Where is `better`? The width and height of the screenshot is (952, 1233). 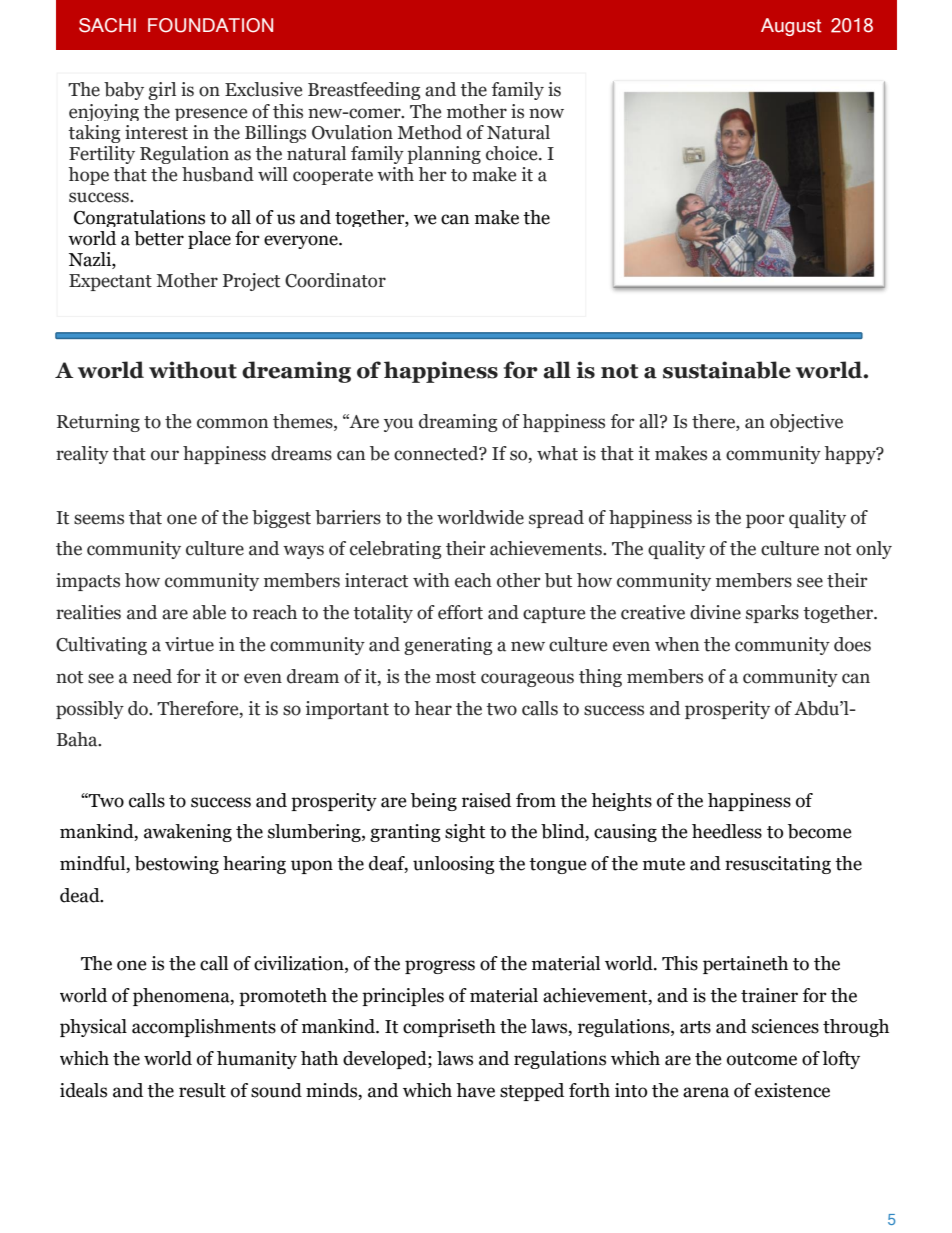 better is located at coordinates (159, 238).
